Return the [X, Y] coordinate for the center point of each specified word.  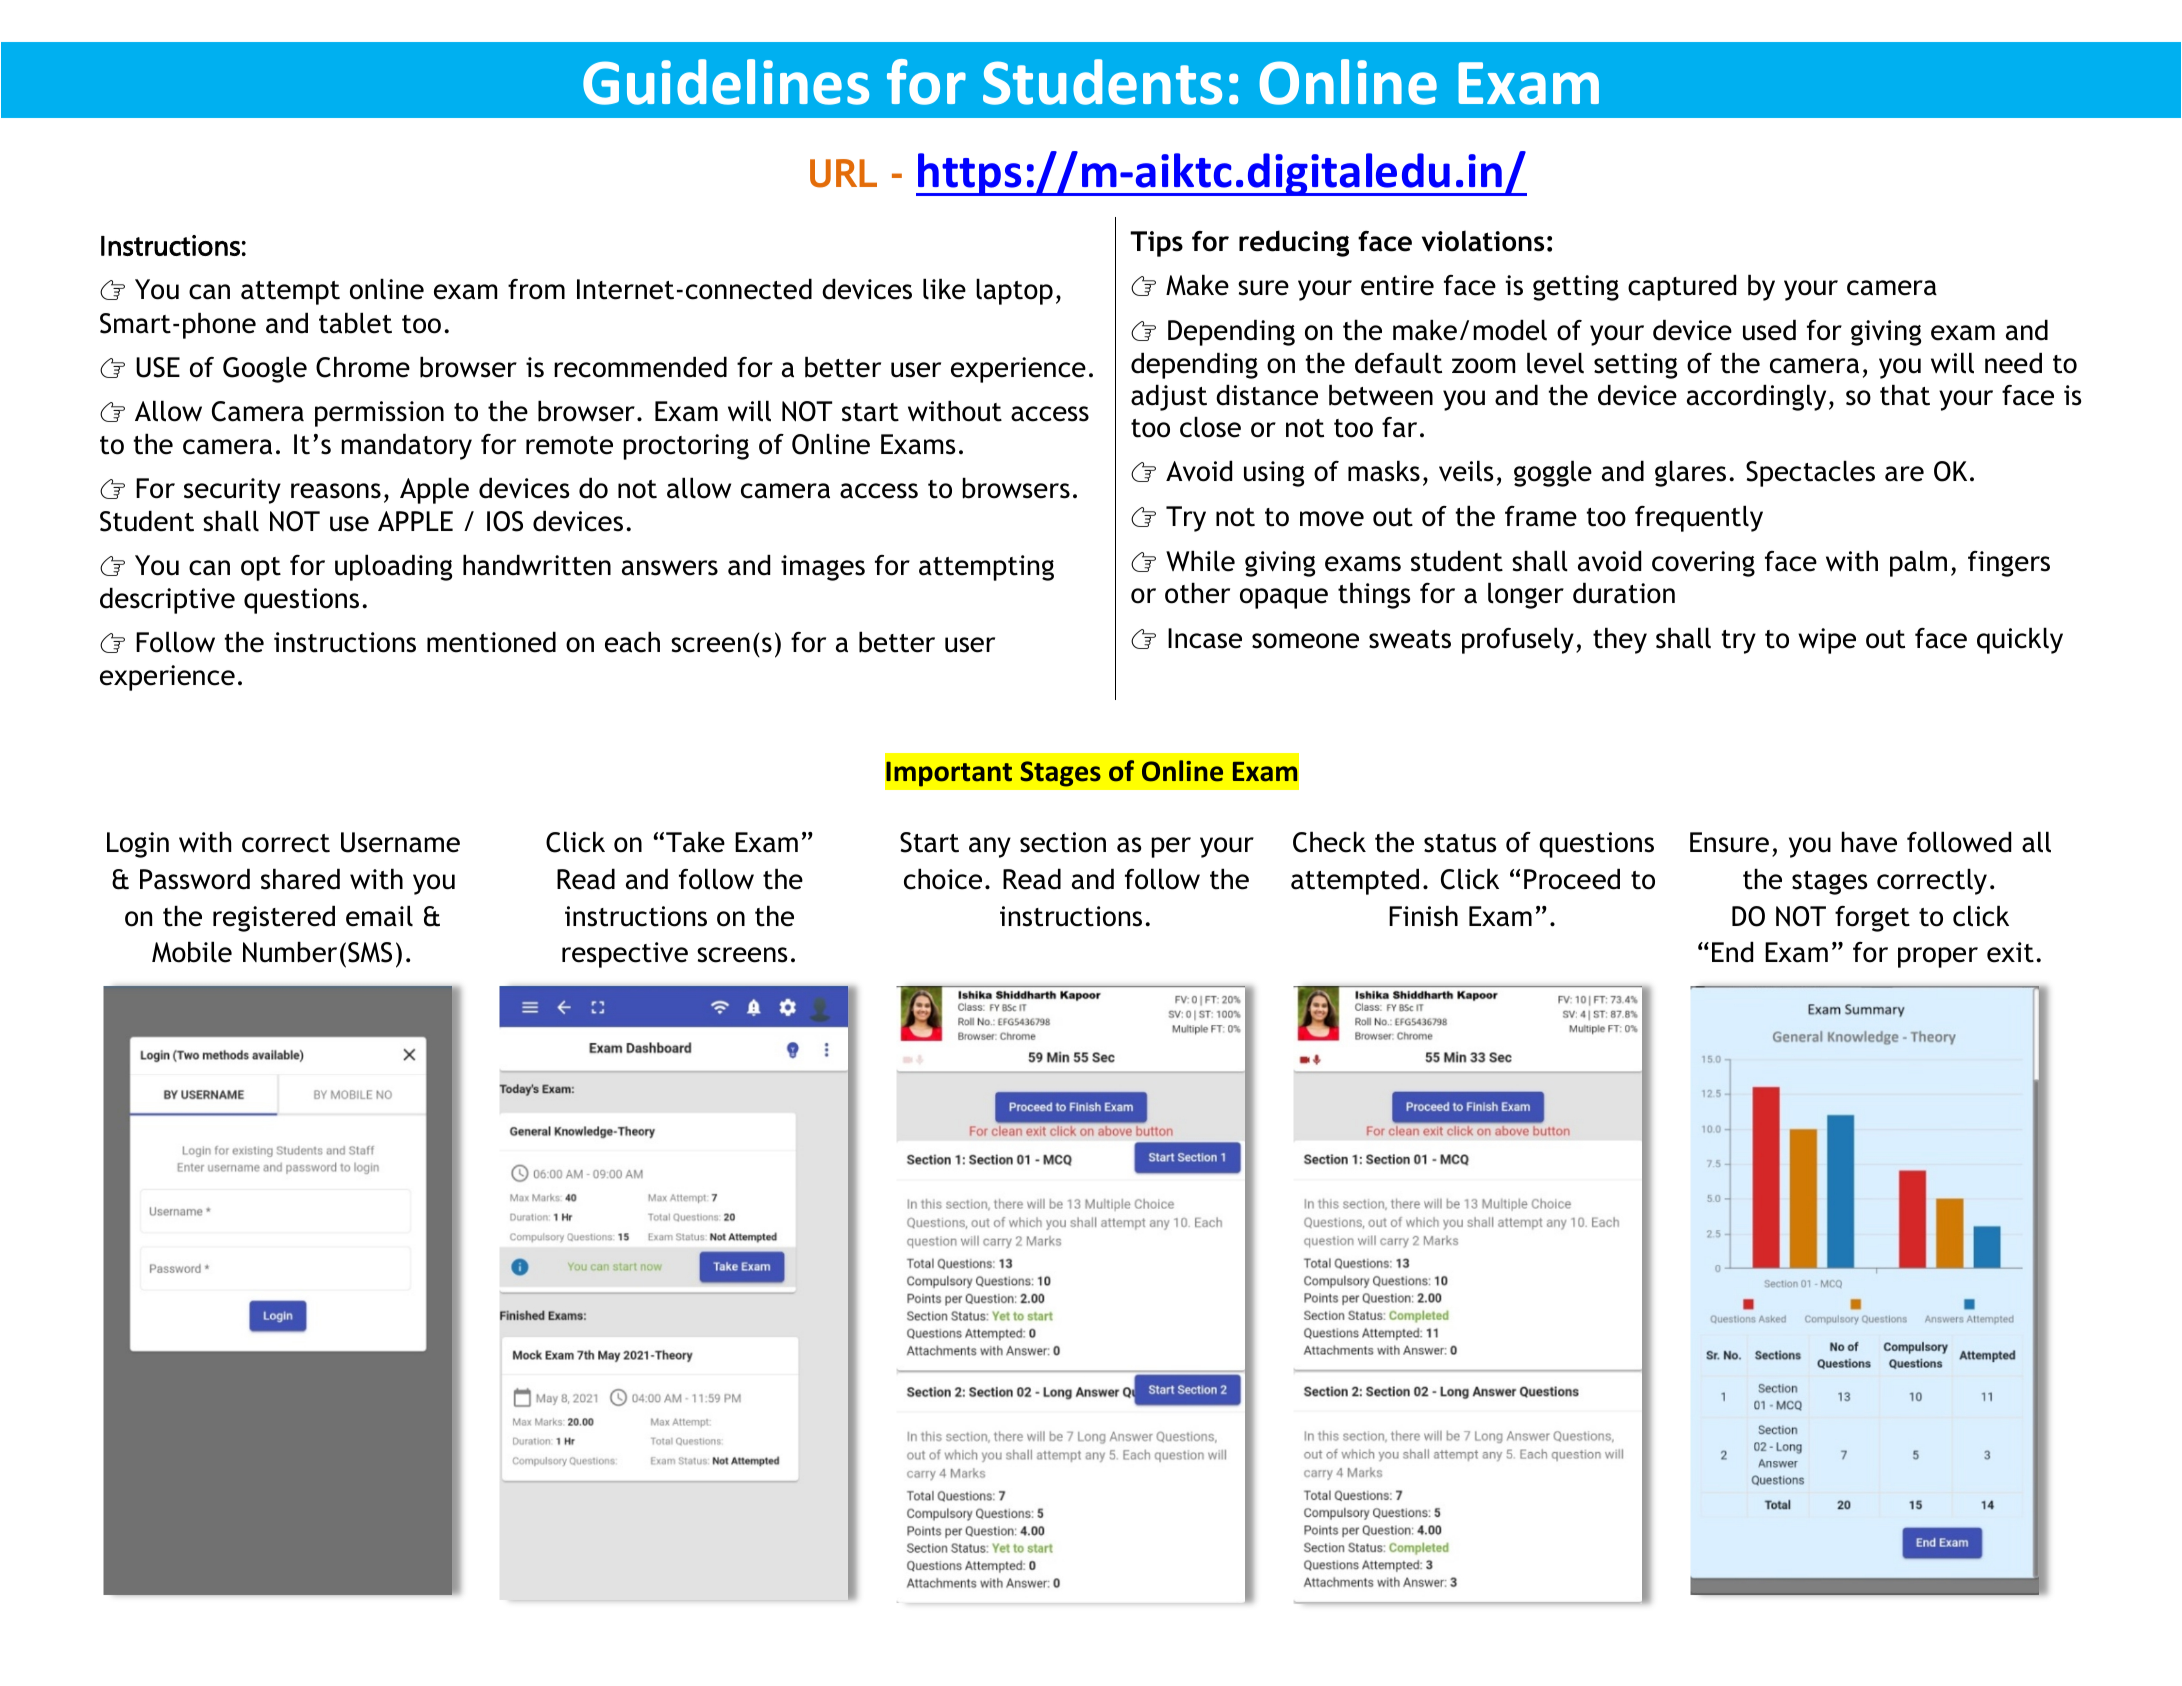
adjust [1169, 397]
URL [843, 173]
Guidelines [726, 82]
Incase [1205, 638]
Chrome [363, 367]
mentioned [491, 642]
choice [943, 879]
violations [1483, 241]
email [379, 916]
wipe [1827, 641]
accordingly [1756, 397]
